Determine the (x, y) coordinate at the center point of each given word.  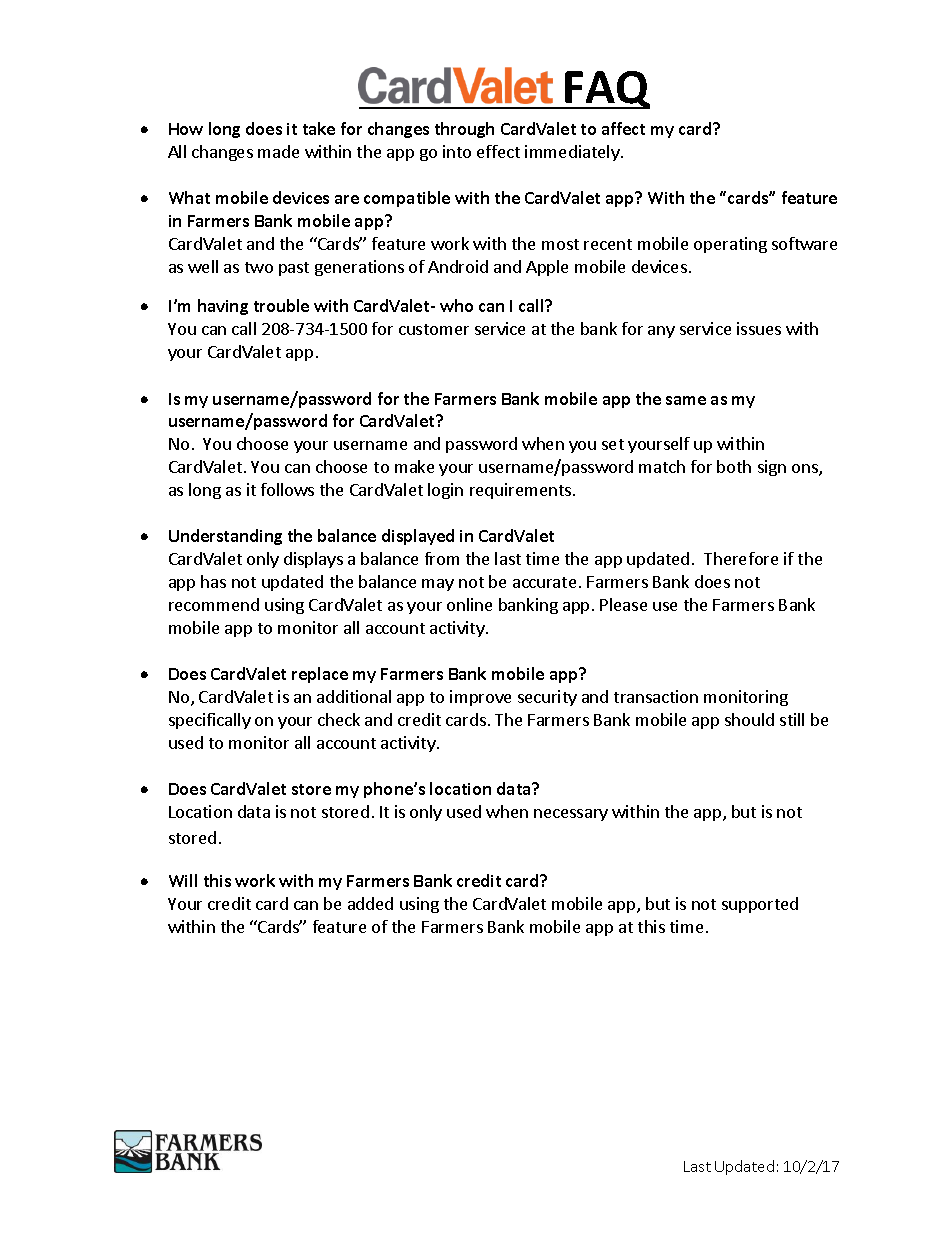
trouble (281, 305)
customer (434, 329)
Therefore (741, 558)
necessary (571, 815)
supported (760, 905)
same (686, 400)
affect (623, 128)
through (464, 130)
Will (183, 880)
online (469, 604)
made (278, 151)
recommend (214, 604)
